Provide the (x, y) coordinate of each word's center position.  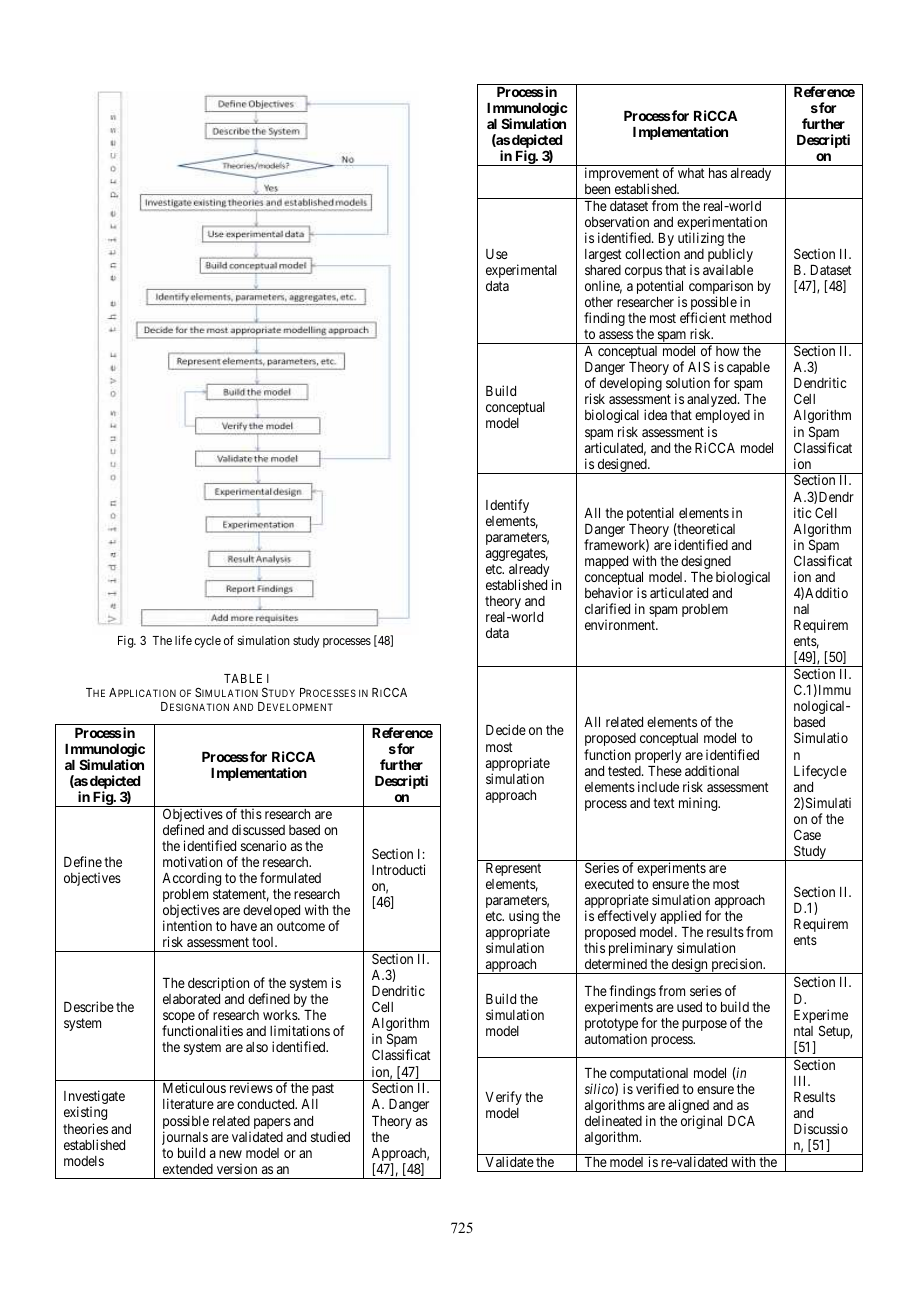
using (524, 918)
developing (631, 384)
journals (185, 1139)
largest (603, 255)
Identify (507, 506)
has (718, 173)
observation (617, 221)
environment (621, 624)
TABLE (243, 678)
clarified (607, 608)
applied (680, 917)
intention (187, 925)
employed (722, 416)
